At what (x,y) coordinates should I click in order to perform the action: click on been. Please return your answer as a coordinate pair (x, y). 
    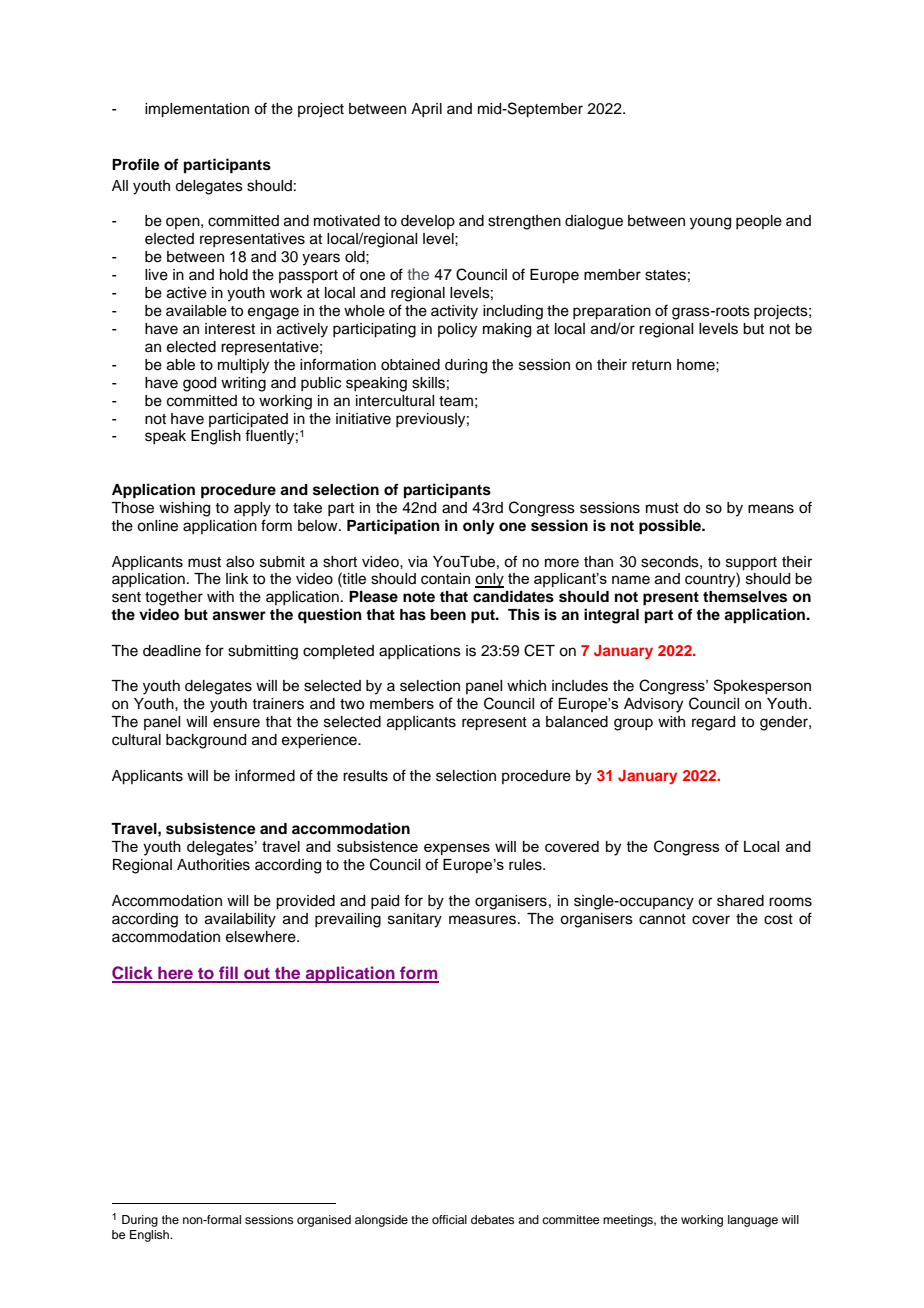
    Looking at the image, I should click on (448, 614).
